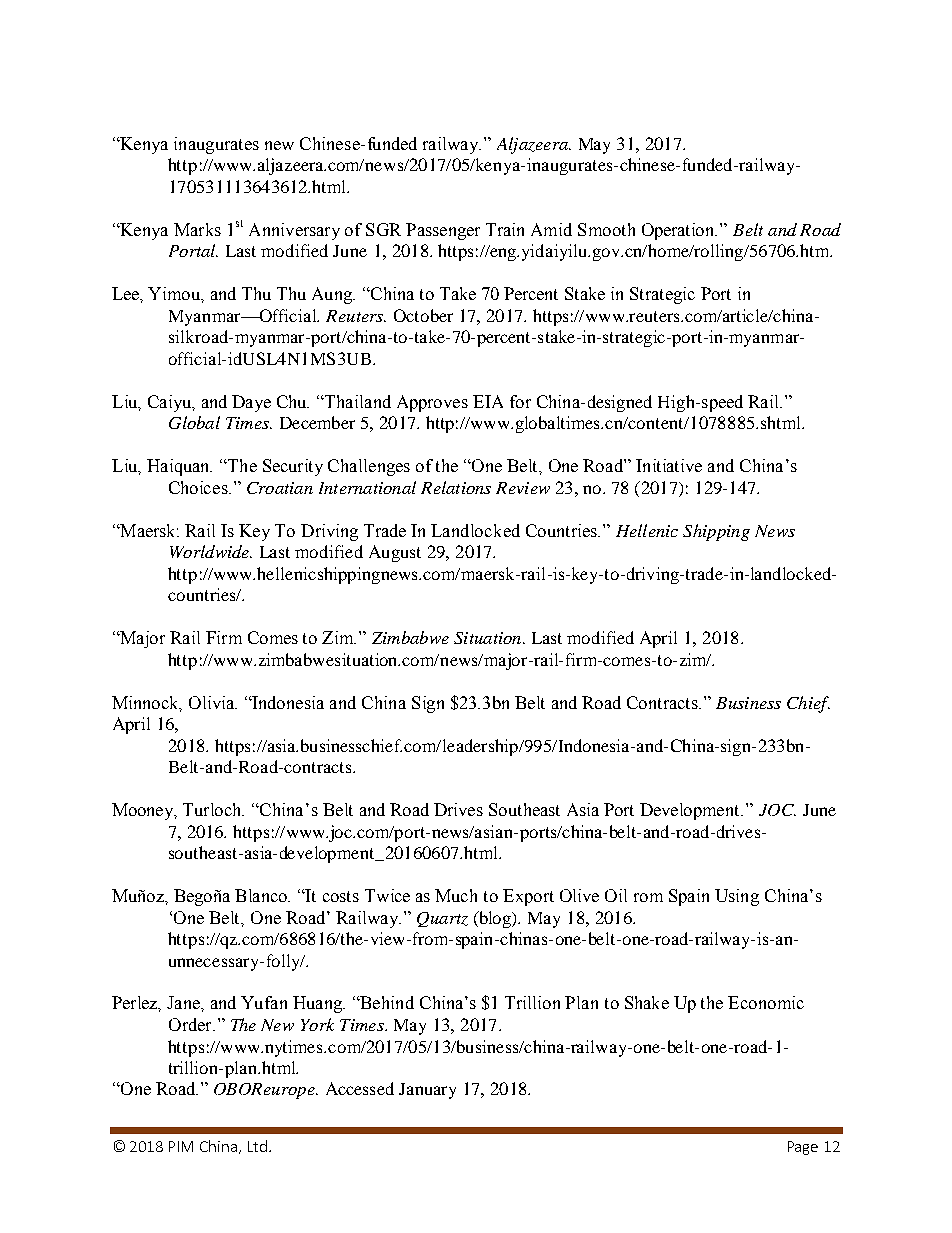  What do you see at coordinates (737, 897) in the page?
I see `Using` at bounding box center [737, 897].
